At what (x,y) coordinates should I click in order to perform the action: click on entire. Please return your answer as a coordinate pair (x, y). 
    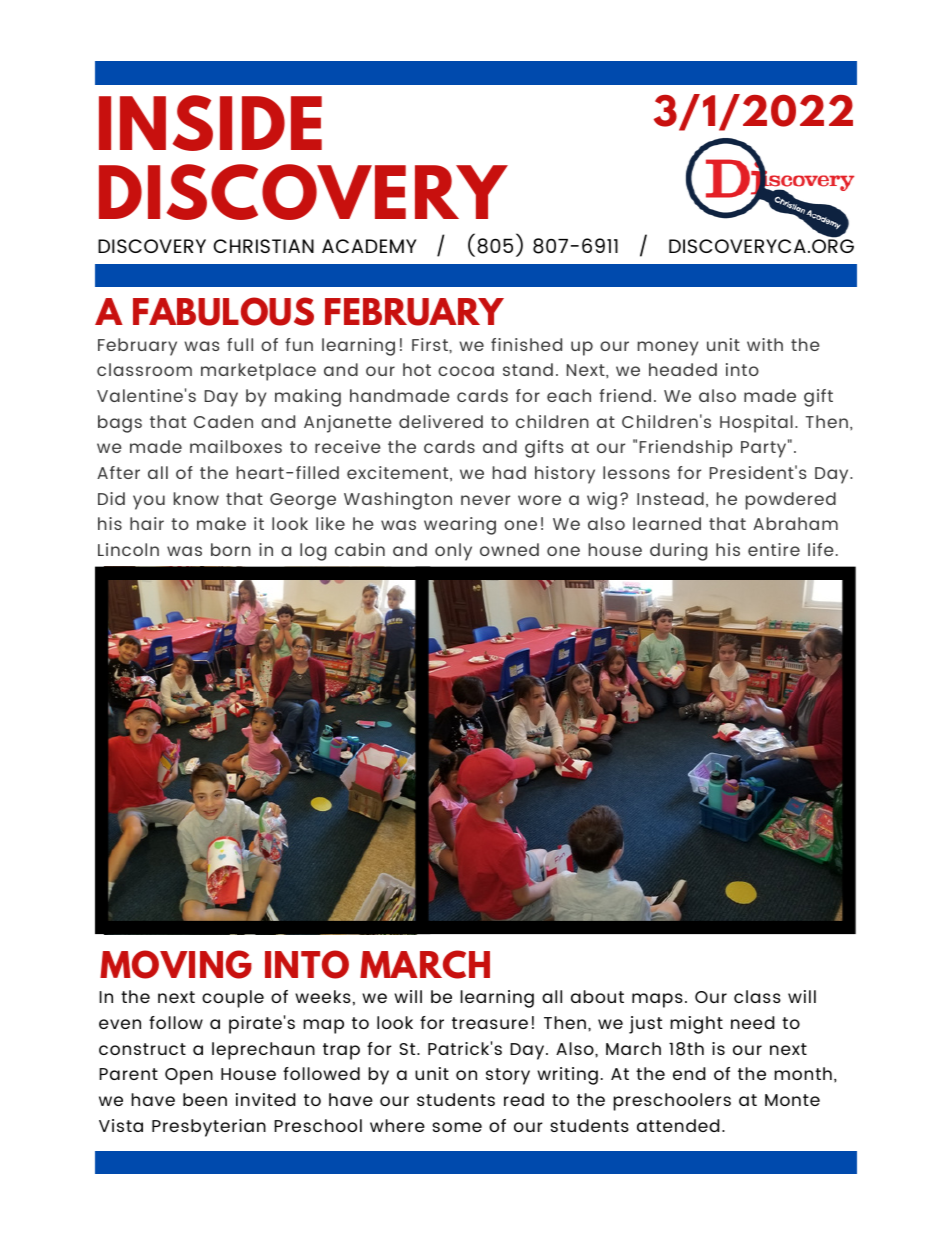
    Looking at the image, I should click on (774, 549).
